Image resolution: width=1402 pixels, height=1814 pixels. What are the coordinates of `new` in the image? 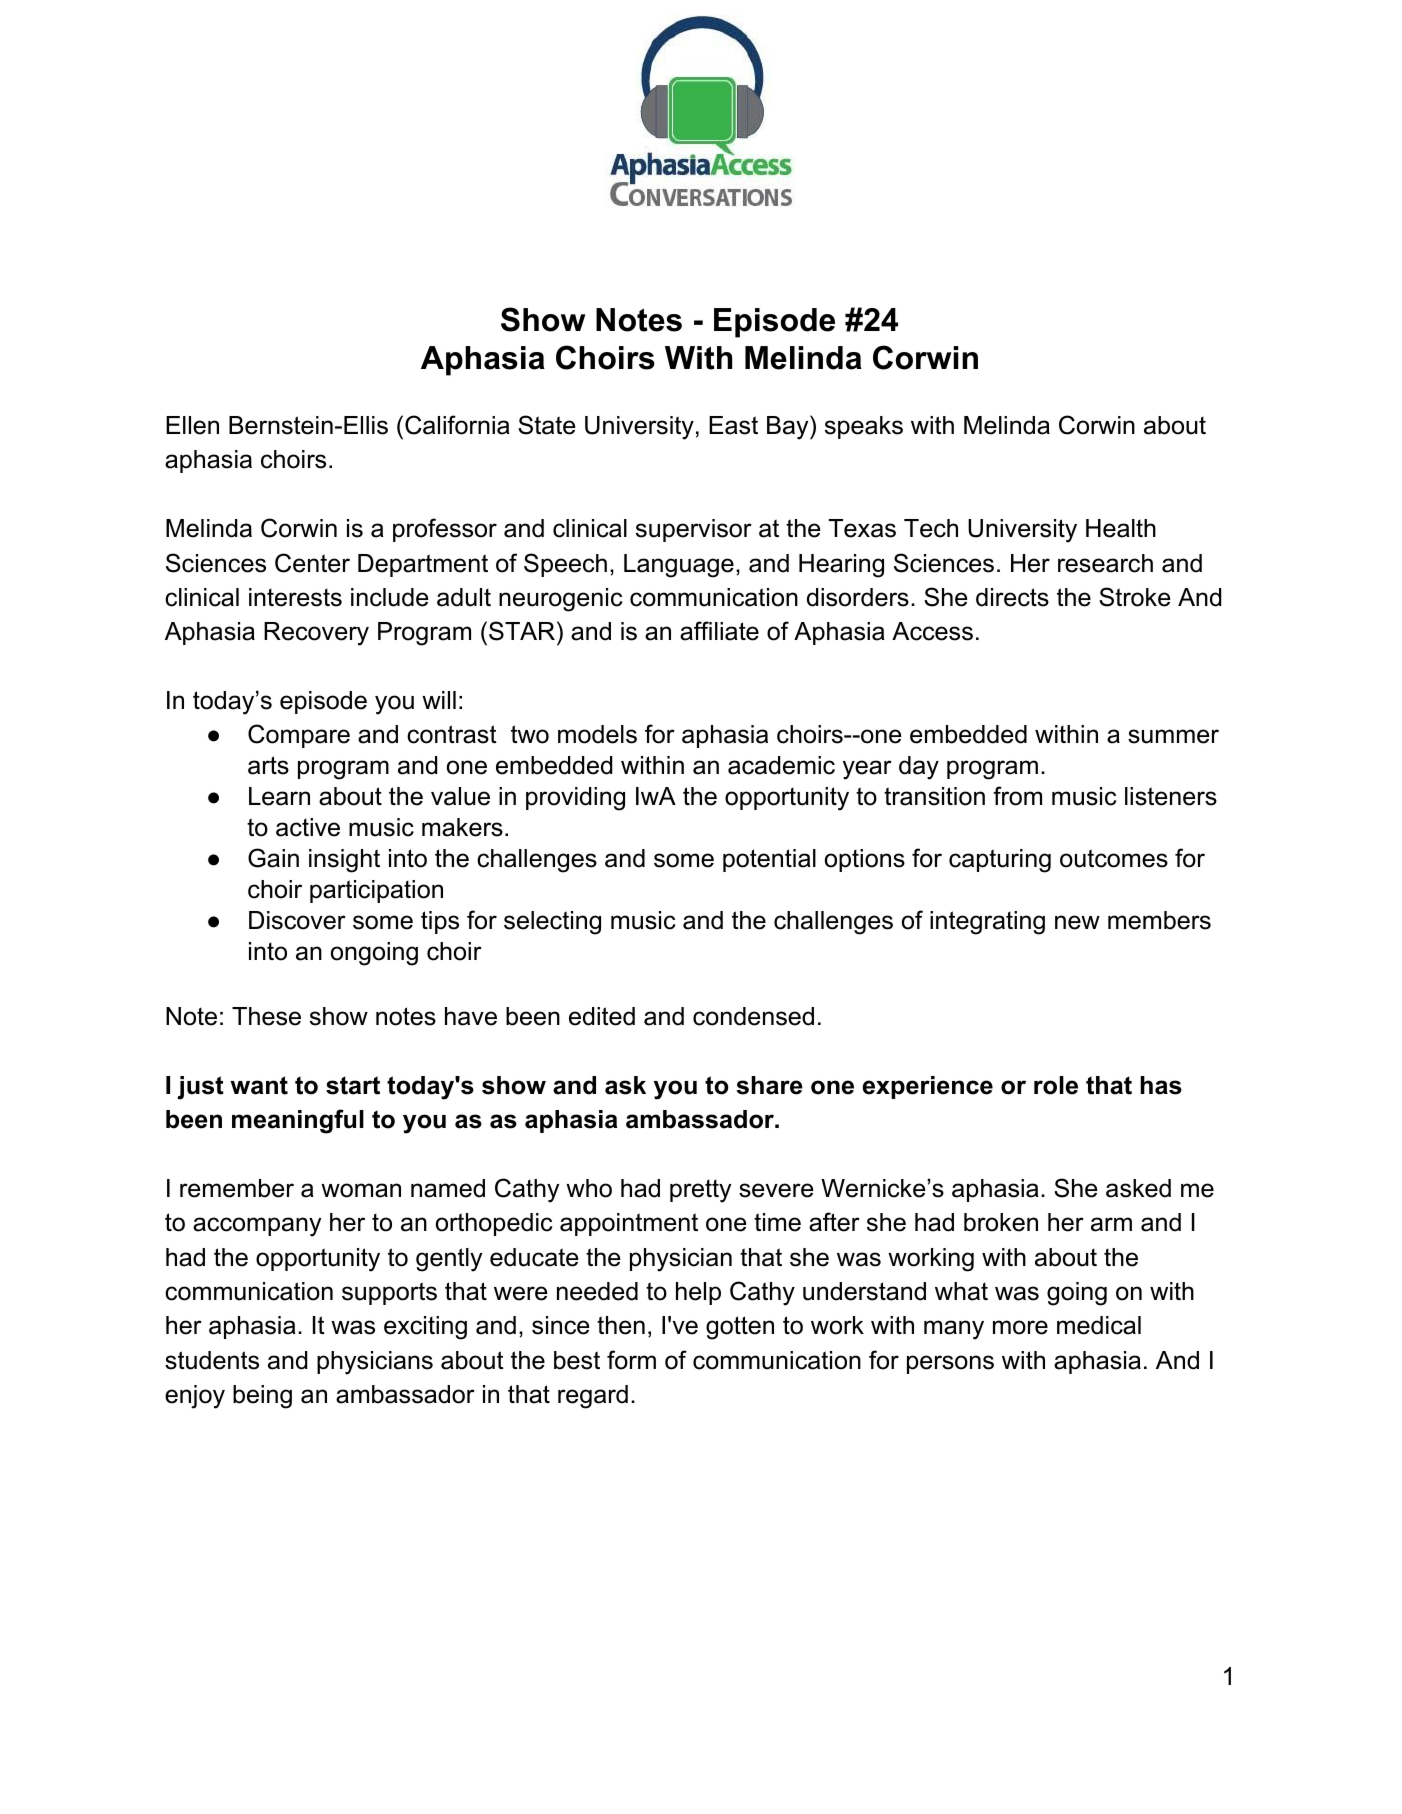 It's located at (1077, 922).
